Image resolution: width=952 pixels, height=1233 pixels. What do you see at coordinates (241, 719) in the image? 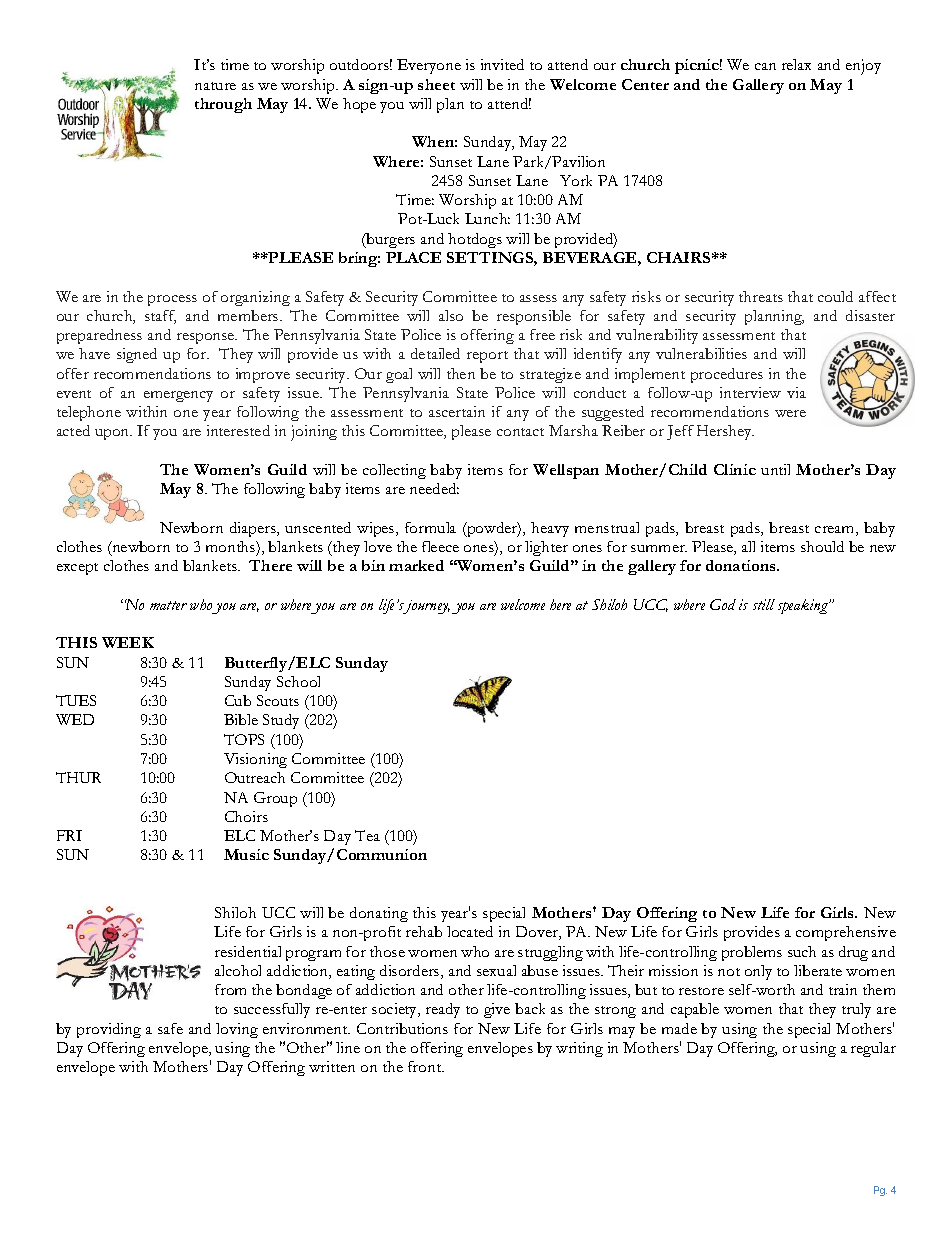
I see `Bible` at bounding box center [241, 719].
